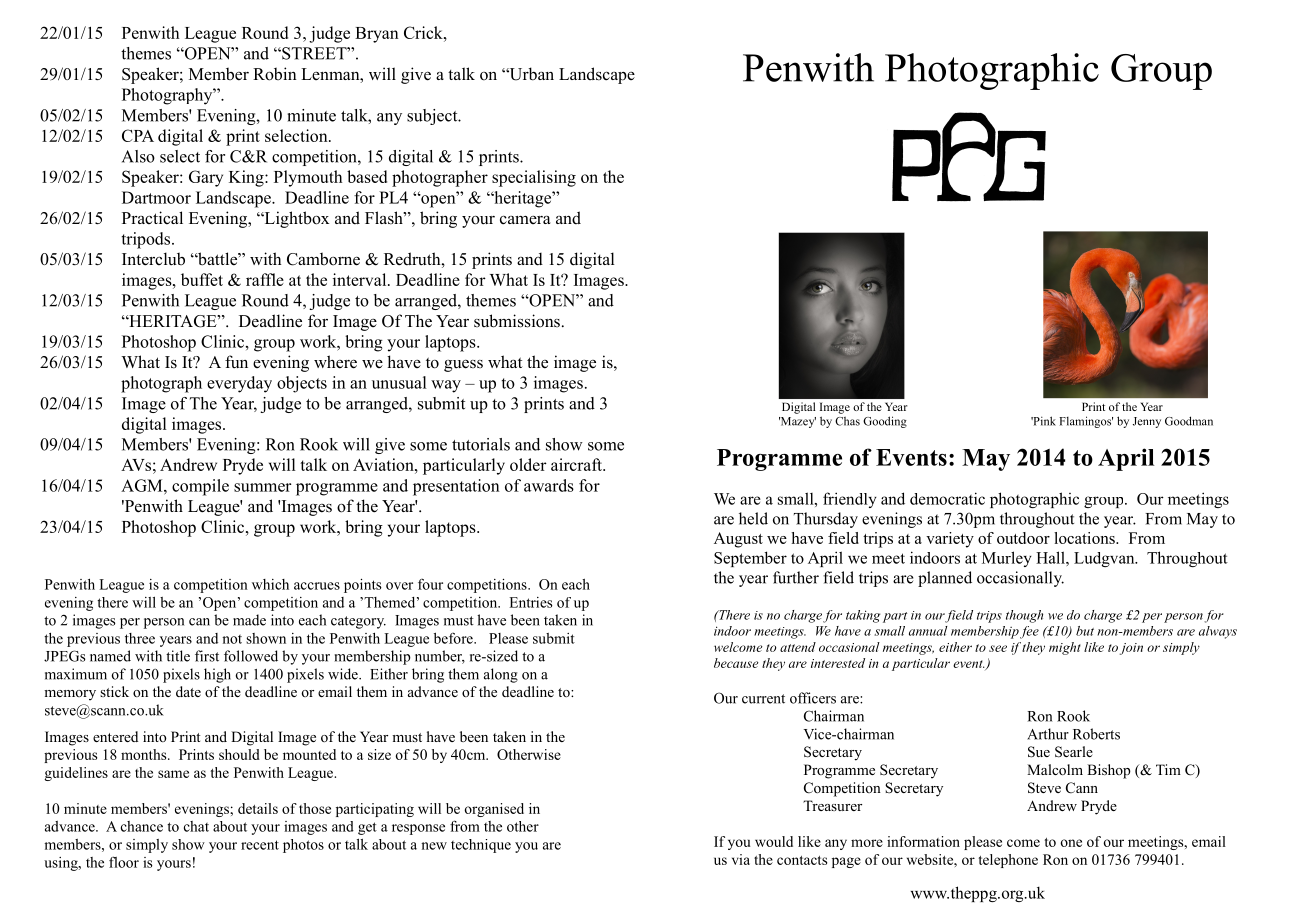 This screenshot has height=924, width=1308. I want to click on Goodman, so click(1189, 421).
